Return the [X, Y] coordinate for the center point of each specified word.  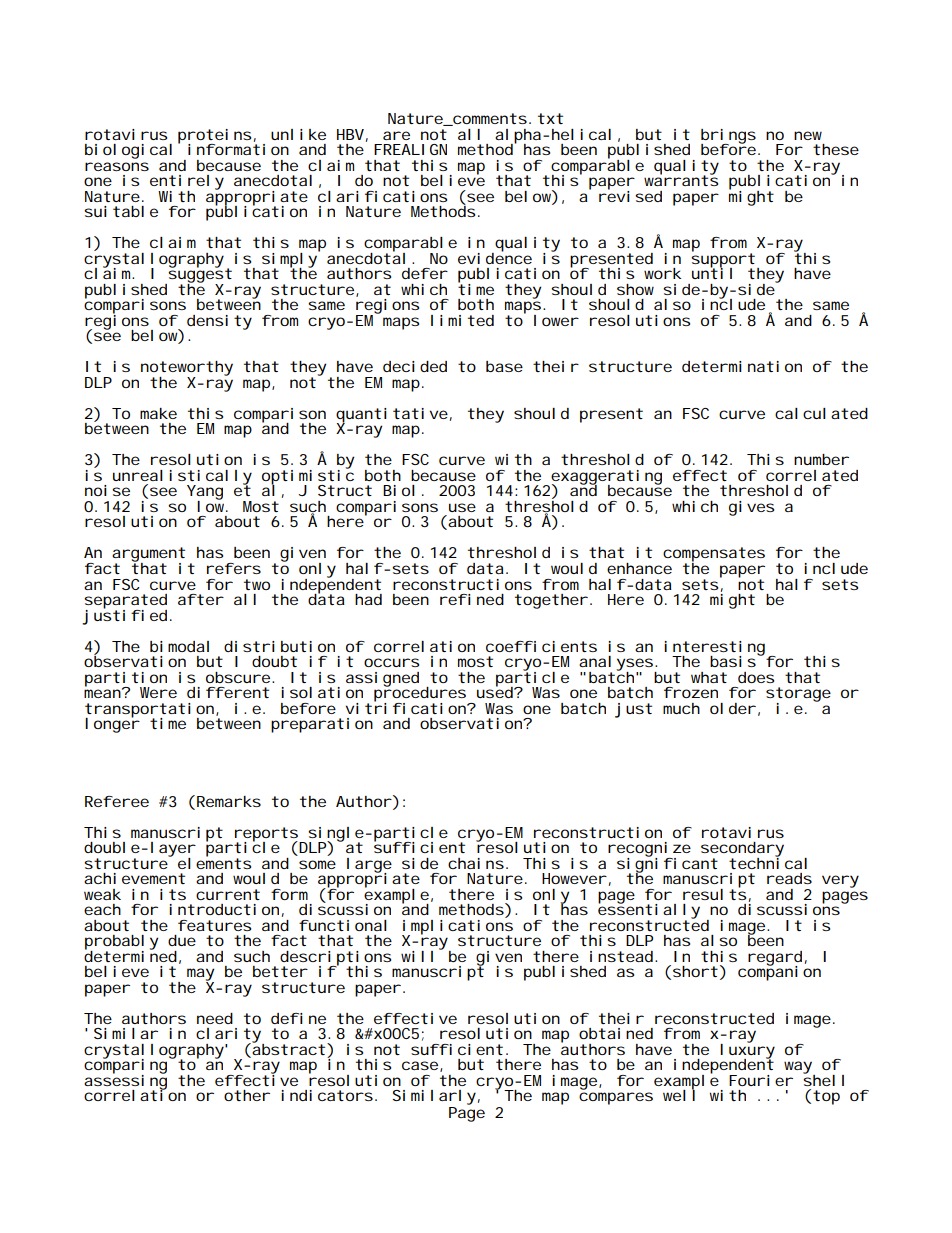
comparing [128, 1066]
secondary [742, 850]
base [504, 366]
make [158, 413]
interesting [717, 649]
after [201, 599]
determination [742, 366]
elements [214, 862]
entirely [187, 183]
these [836, 149]
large [369, 866]
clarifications [382, 196]
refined [472, 599]
